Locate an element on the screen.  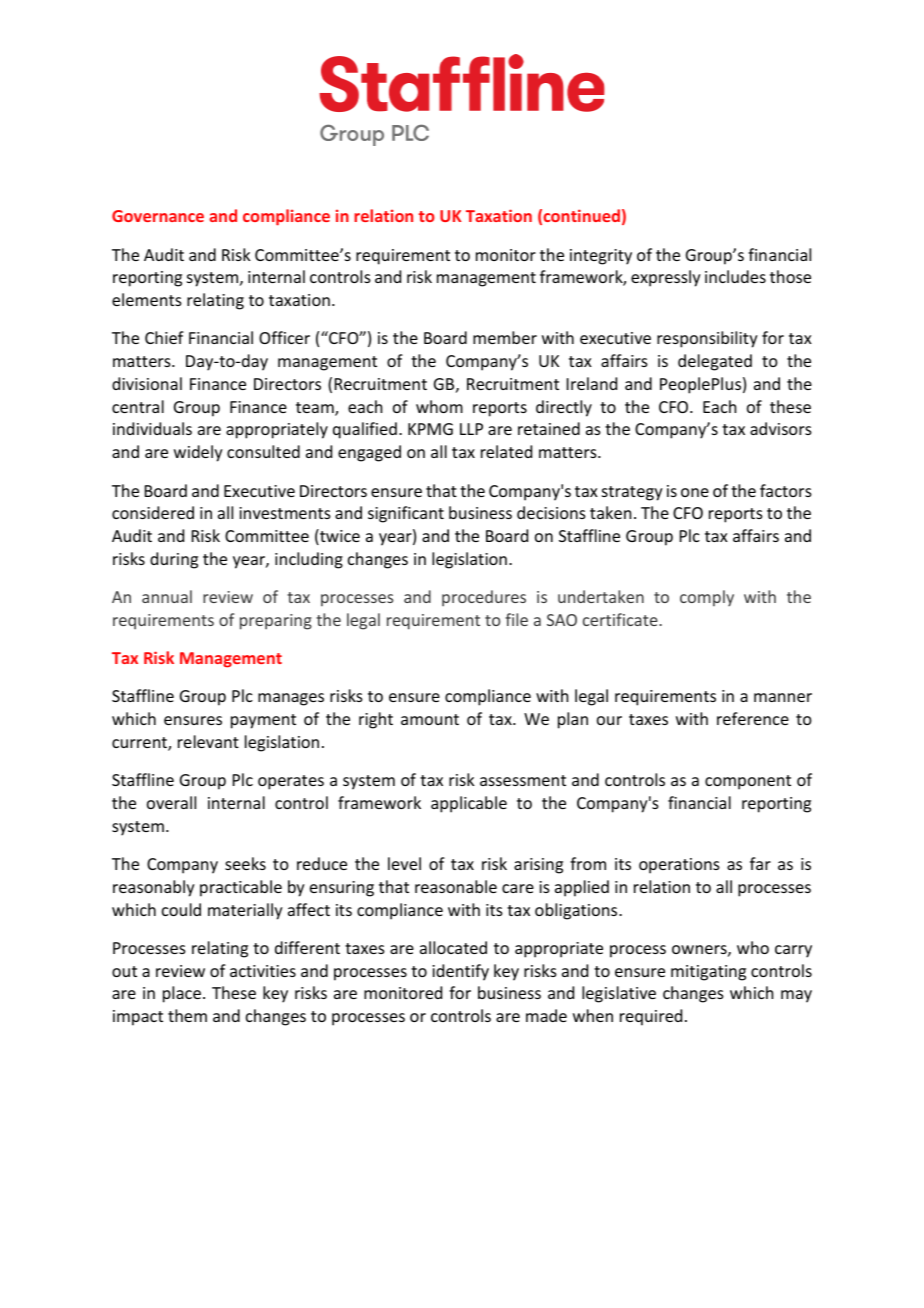
procedures is located at coordinates (484, 598).
